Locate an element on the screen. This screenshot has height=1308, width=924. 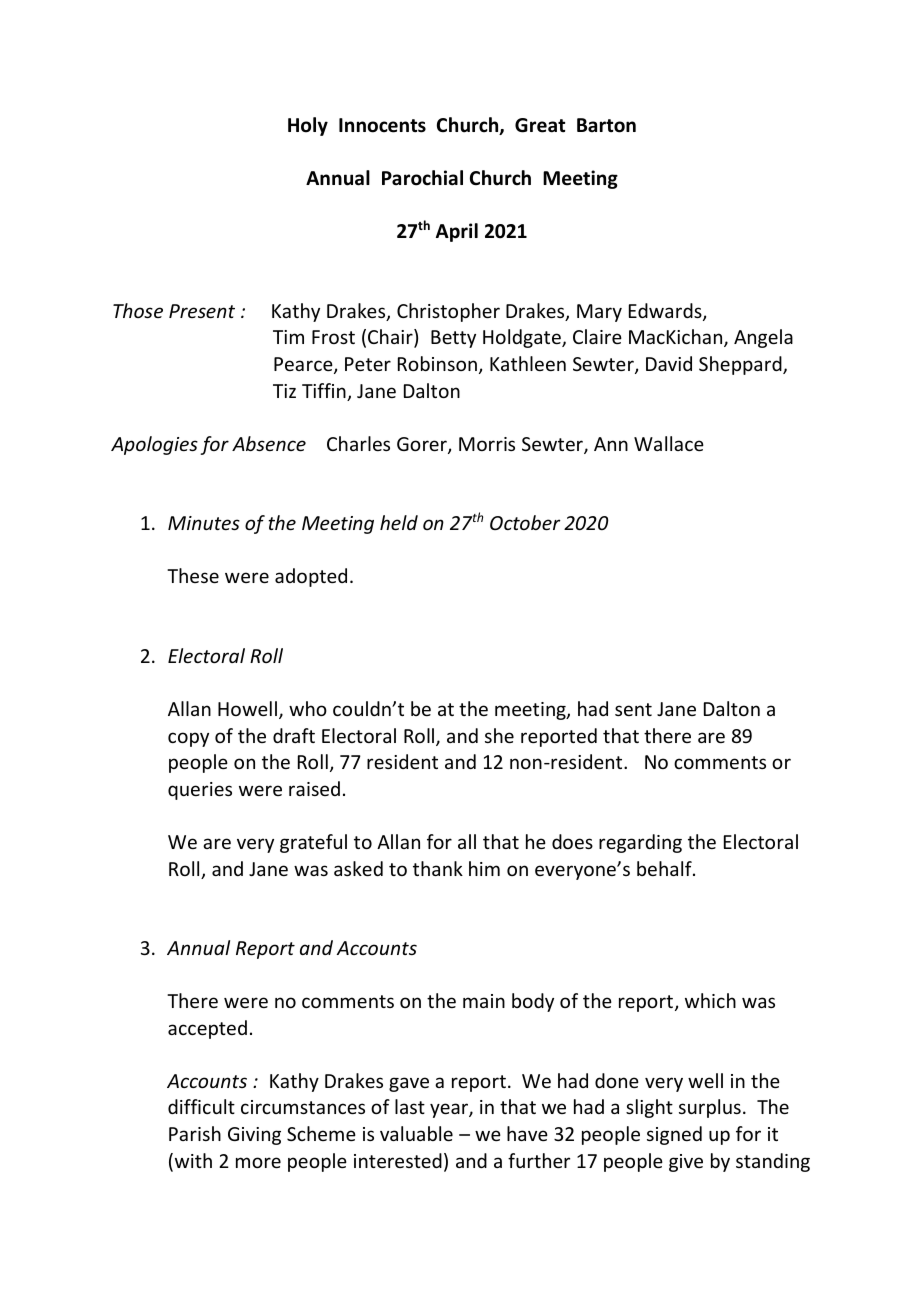
David is located at coordinates (669, 363).
